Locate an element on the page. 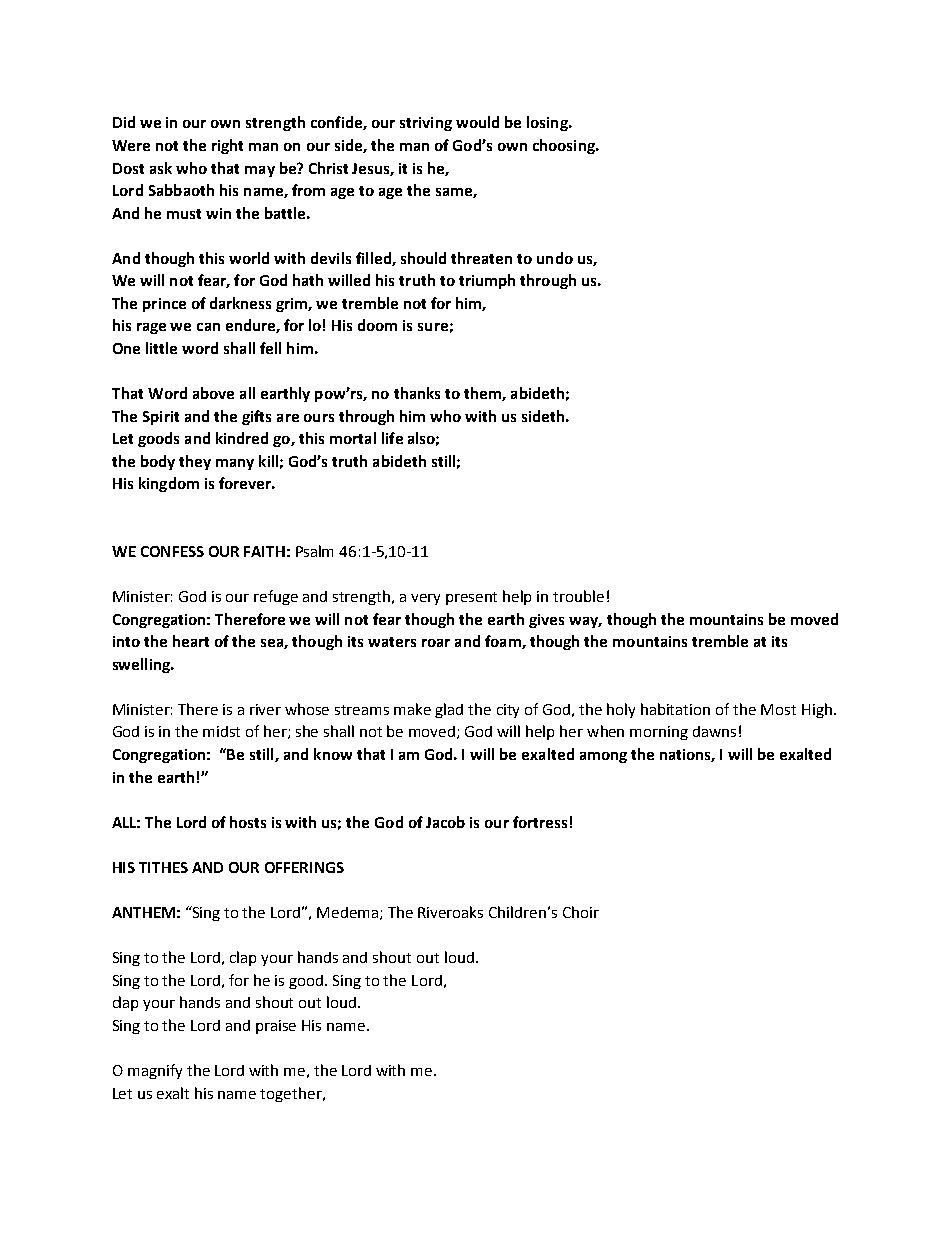  glad is located at coordinates (449, 710).
